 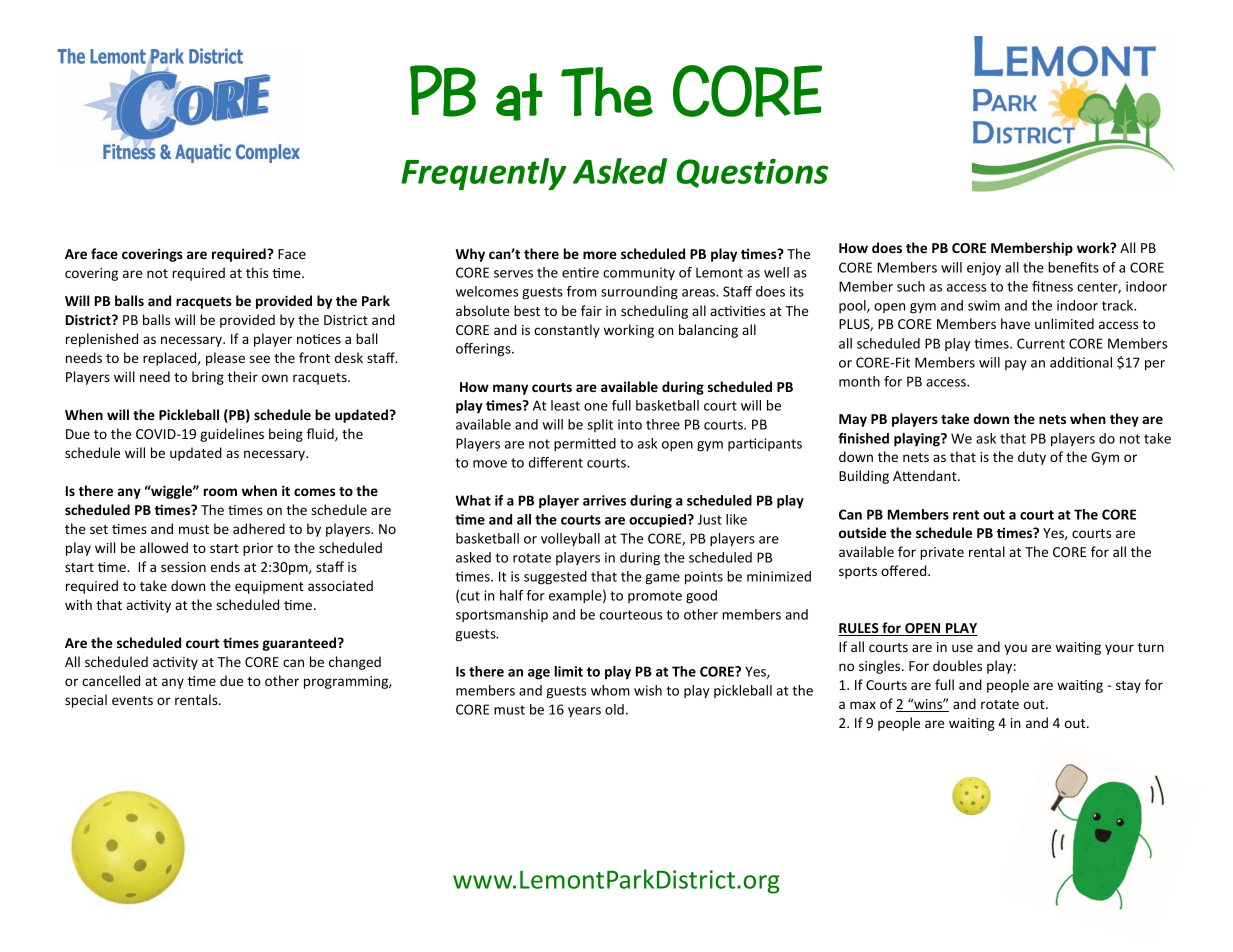 I want to click on please, so click(x=225, y=359).
